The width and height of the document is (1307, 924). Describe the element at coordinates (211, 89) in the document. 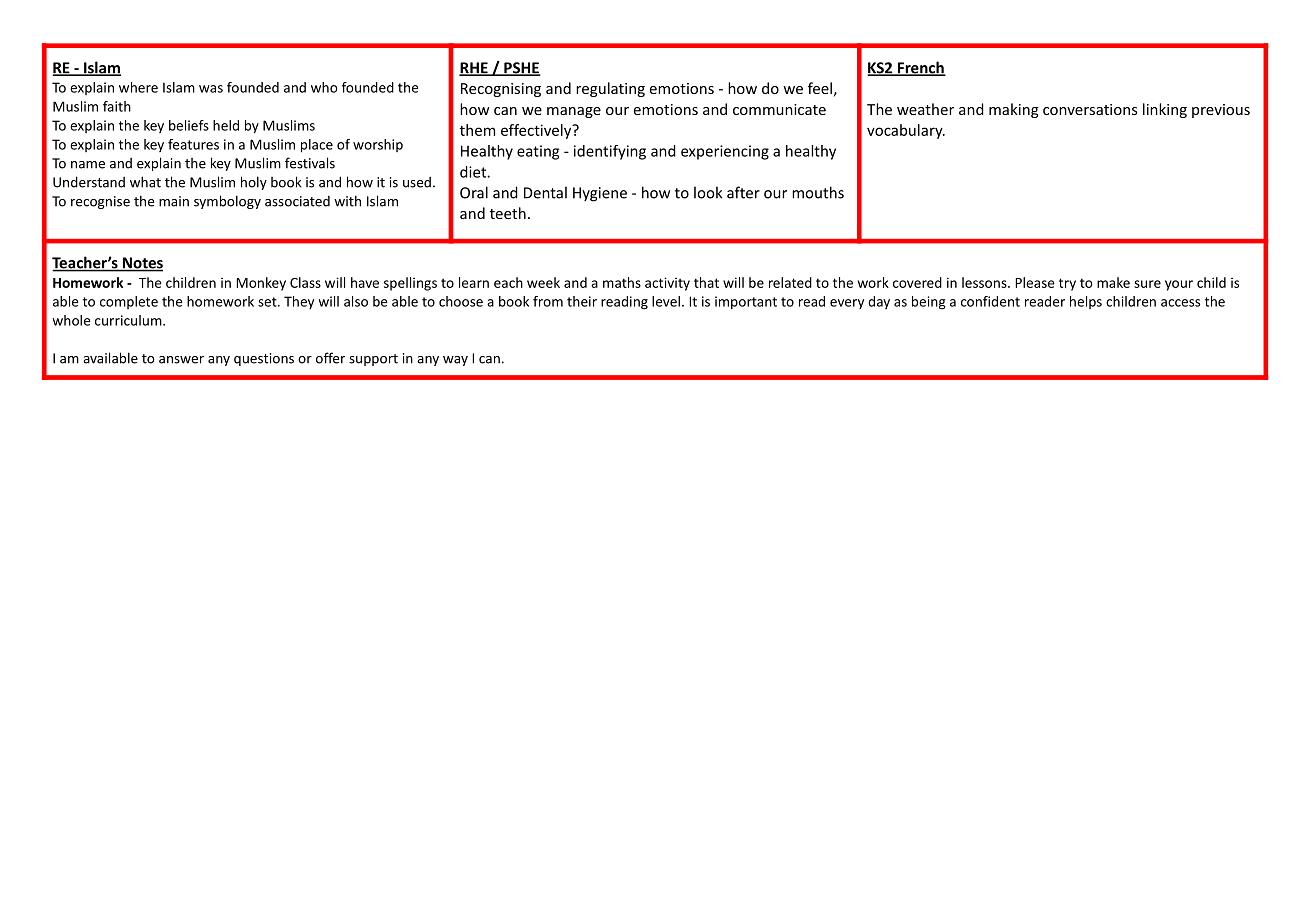

I see `was` at that location.
